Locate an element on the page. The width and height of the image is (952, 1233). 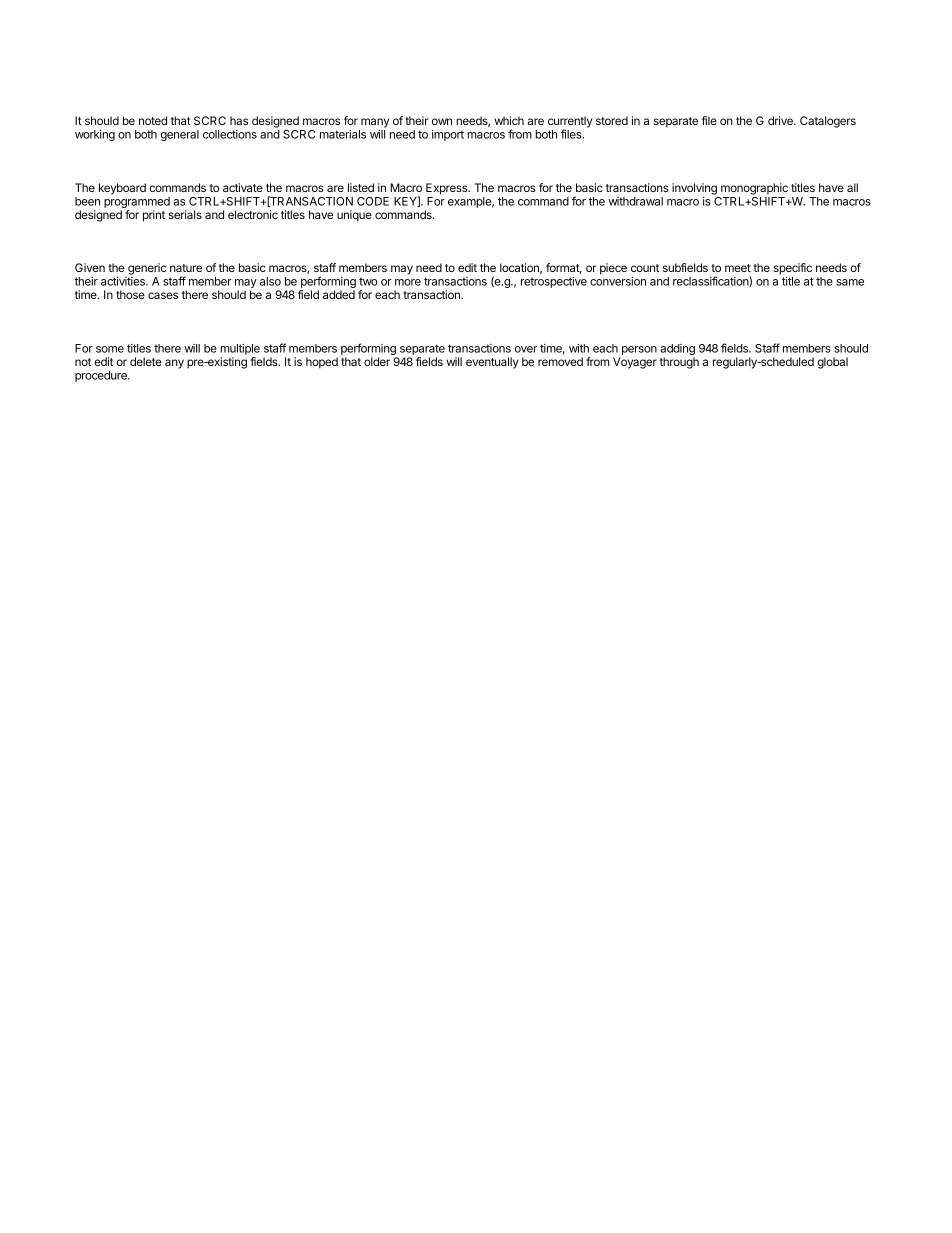
own is located at coordinates (442, 121).
